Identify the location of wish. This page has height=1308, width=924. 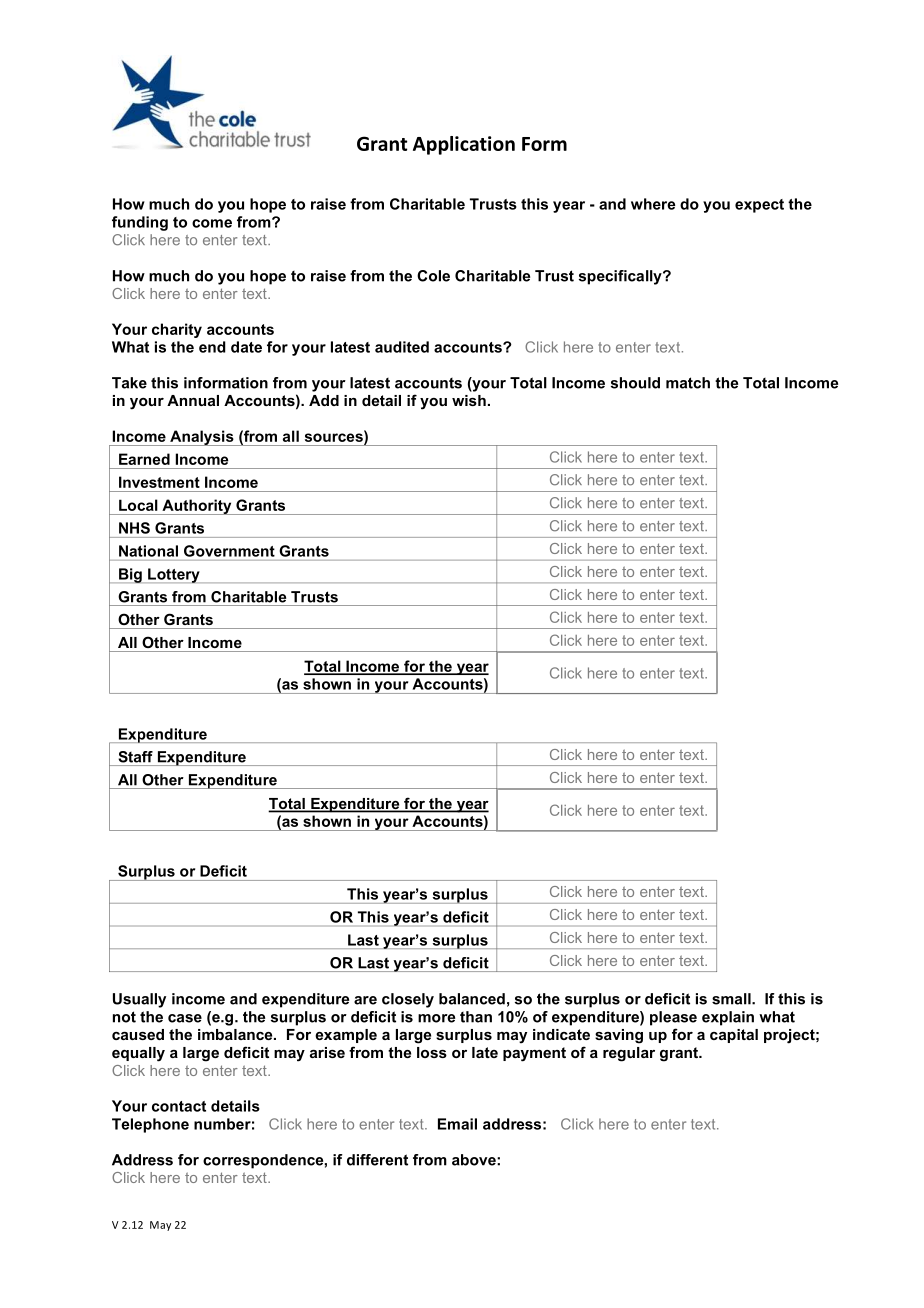
(469, 400).
